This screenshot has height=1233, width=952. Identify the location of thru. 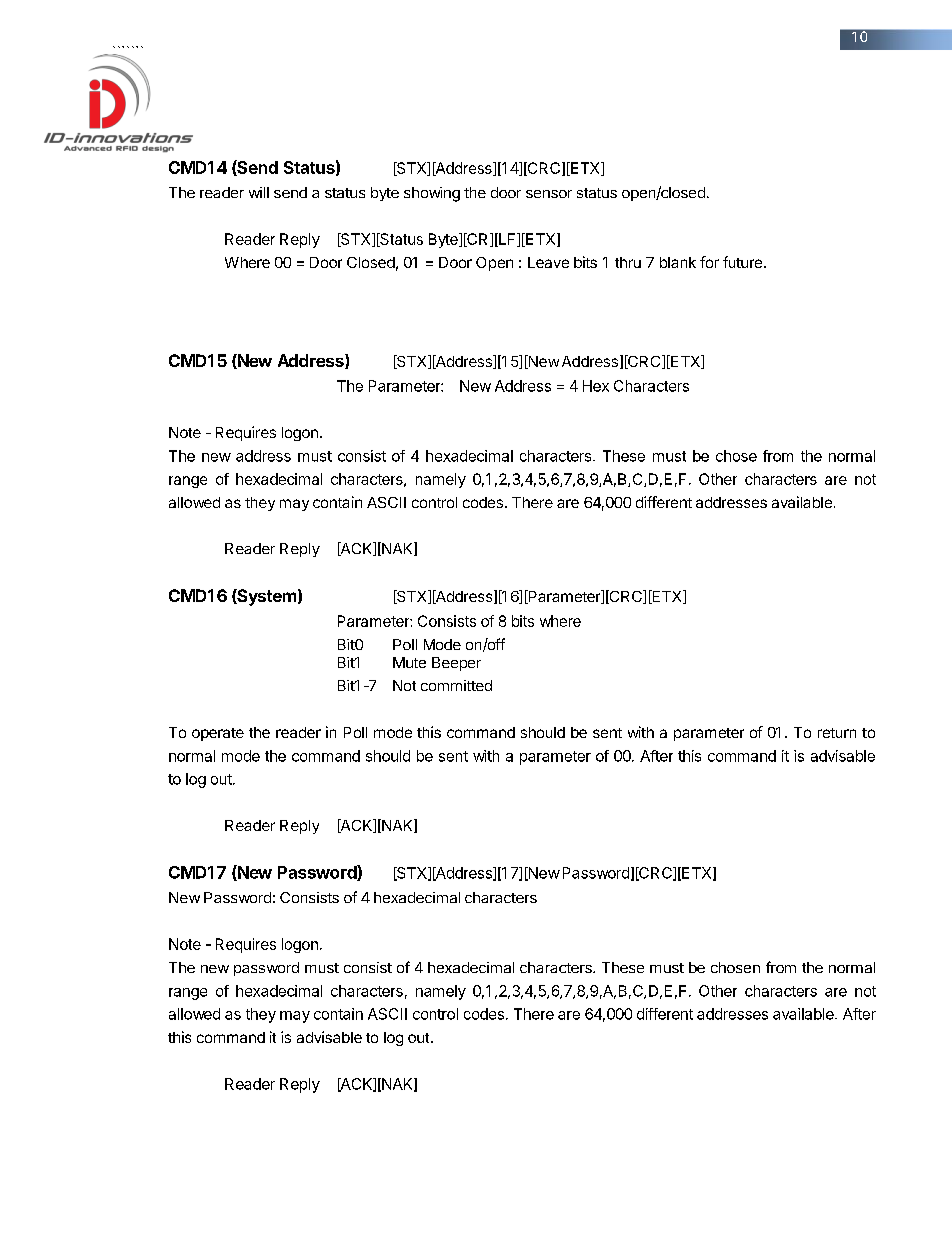
(628, 262).
